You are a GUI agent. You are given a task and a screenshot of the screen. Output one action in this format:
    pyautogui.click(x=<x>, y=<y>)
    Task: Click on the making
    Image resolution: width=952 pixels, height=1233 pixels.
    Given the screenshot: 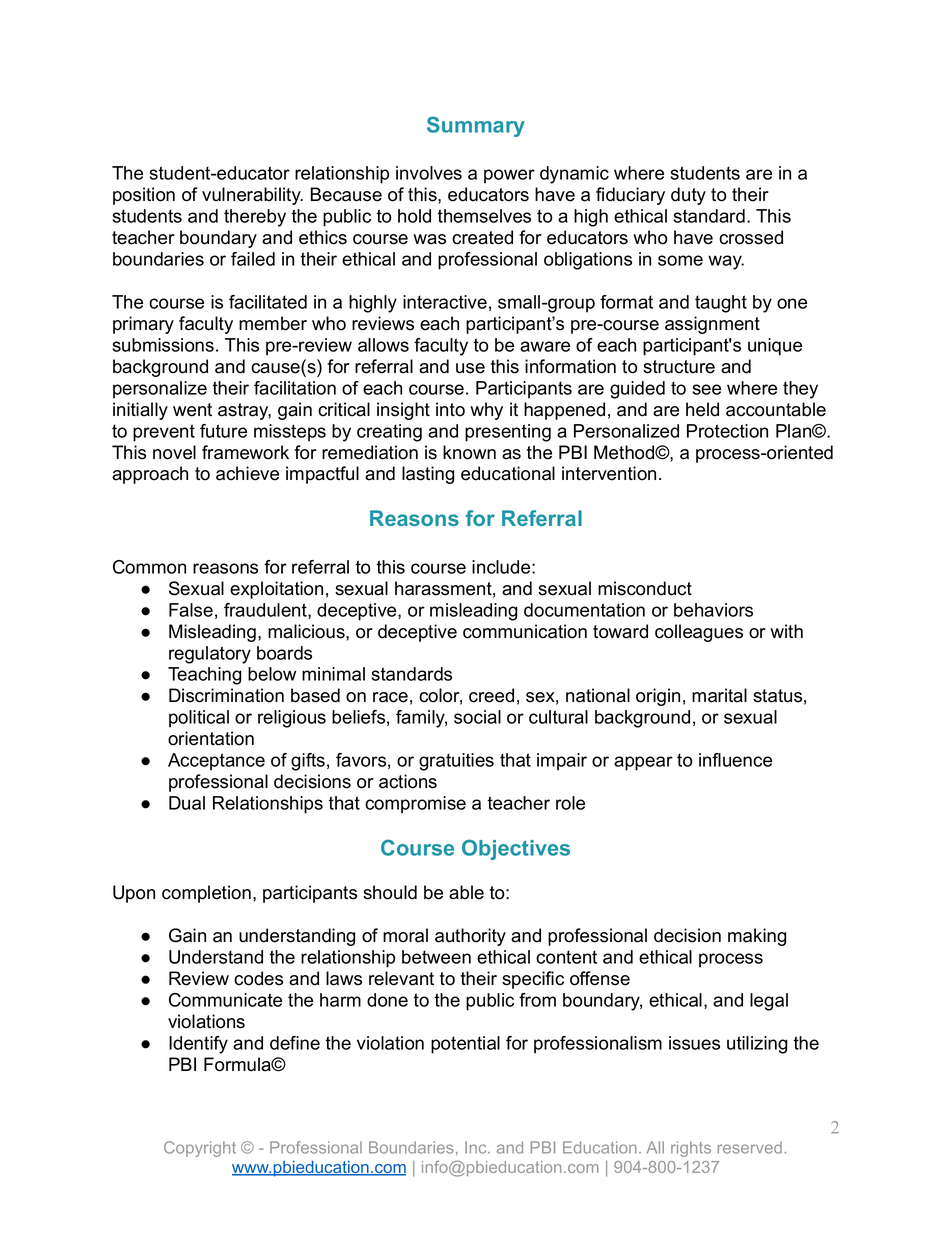 What is the action you would take?
    pyautogui.click(x=757, y=937)
